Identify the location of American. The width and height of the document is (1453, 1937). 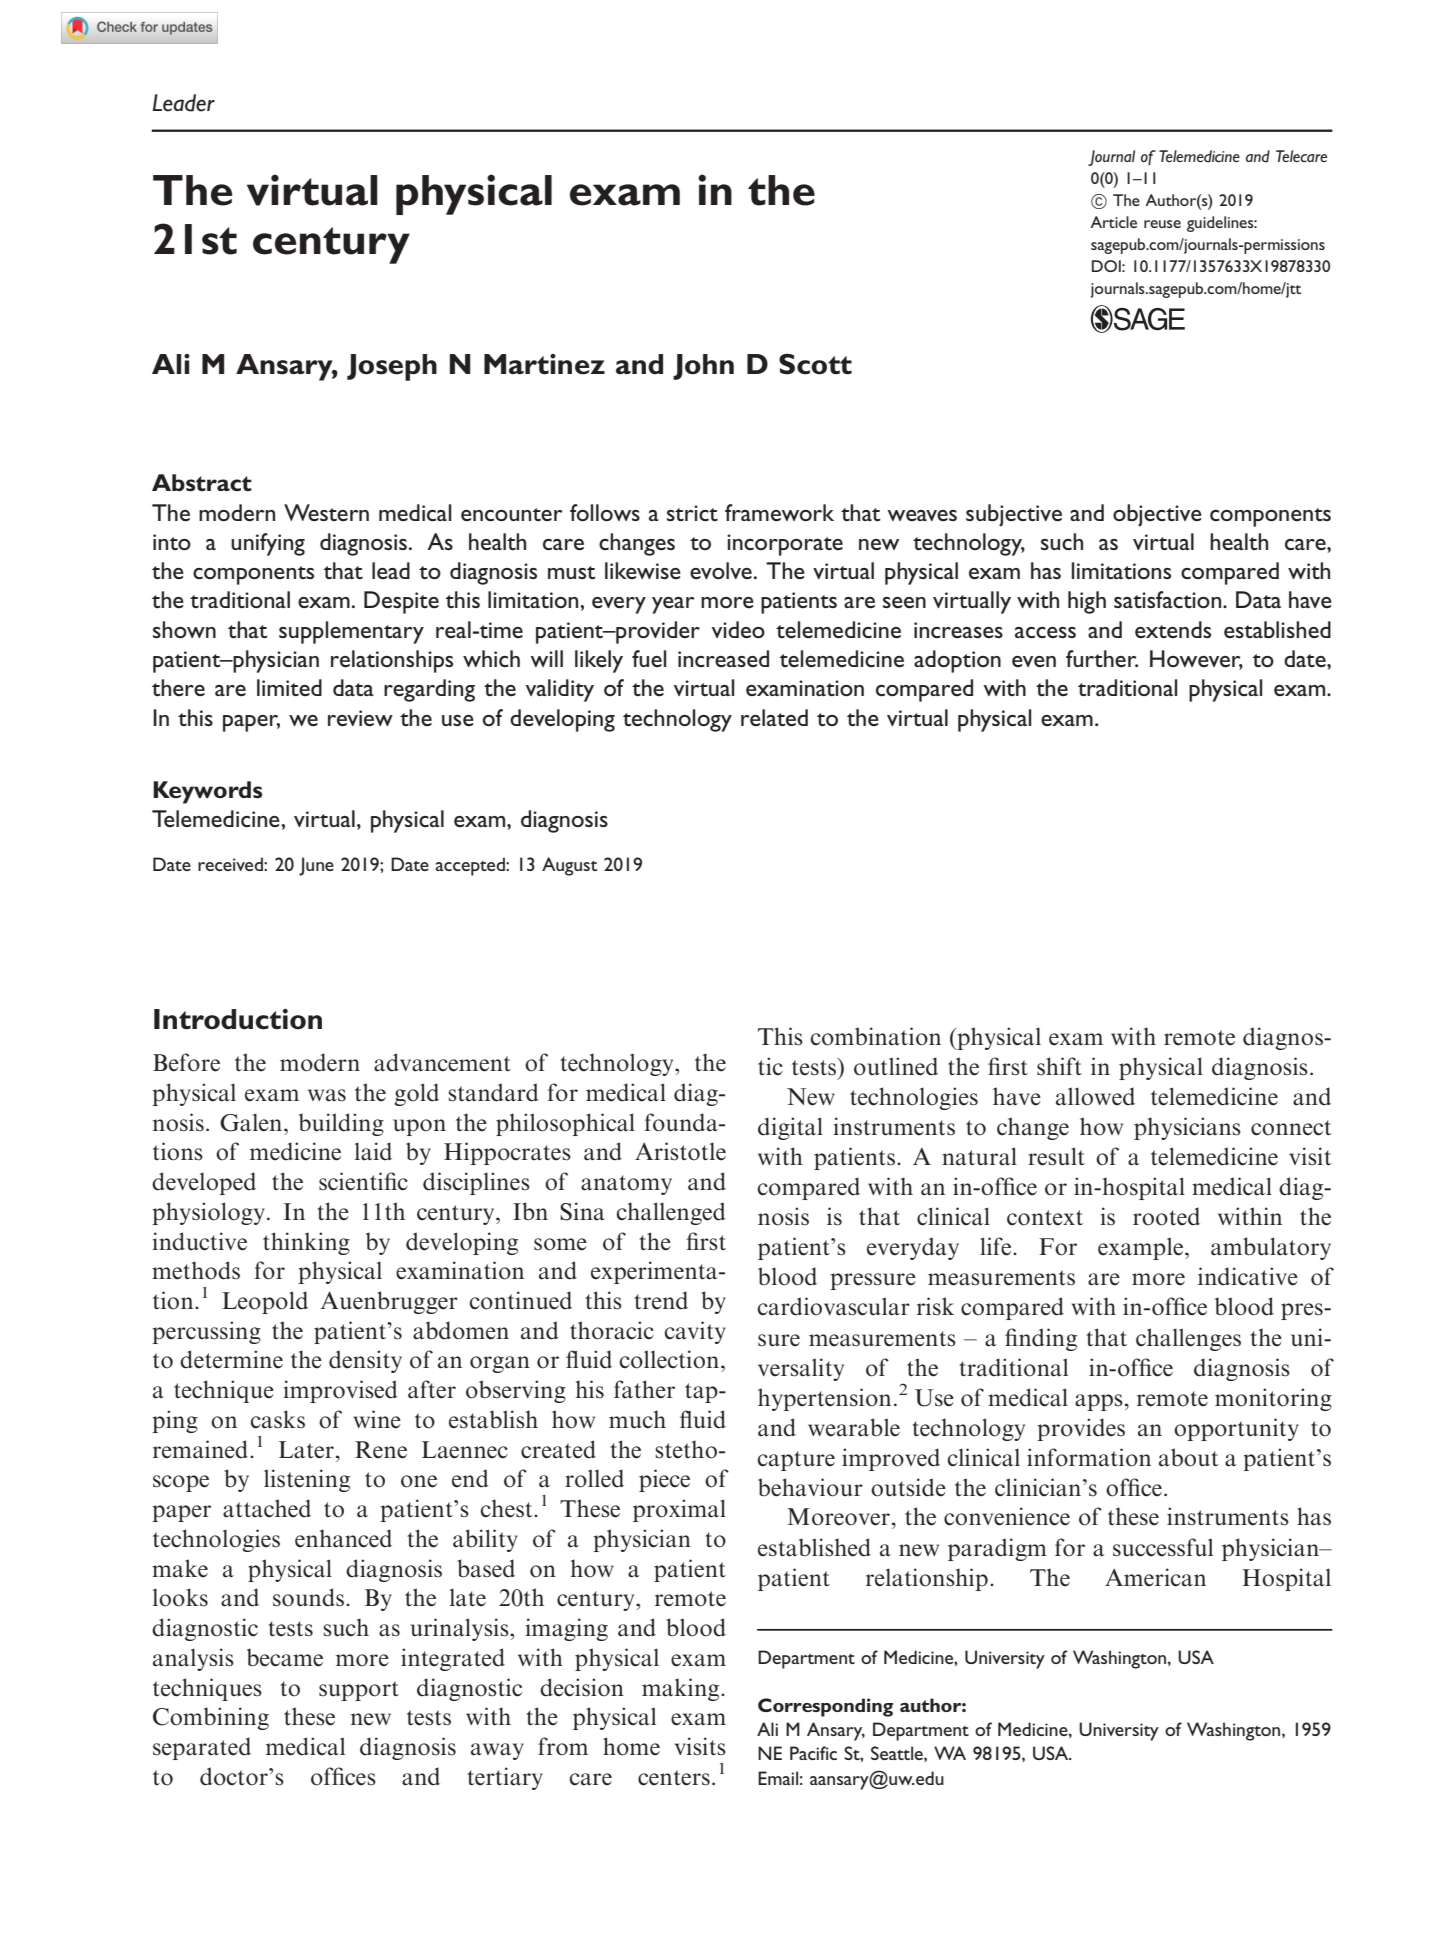
(1155, 1577).
